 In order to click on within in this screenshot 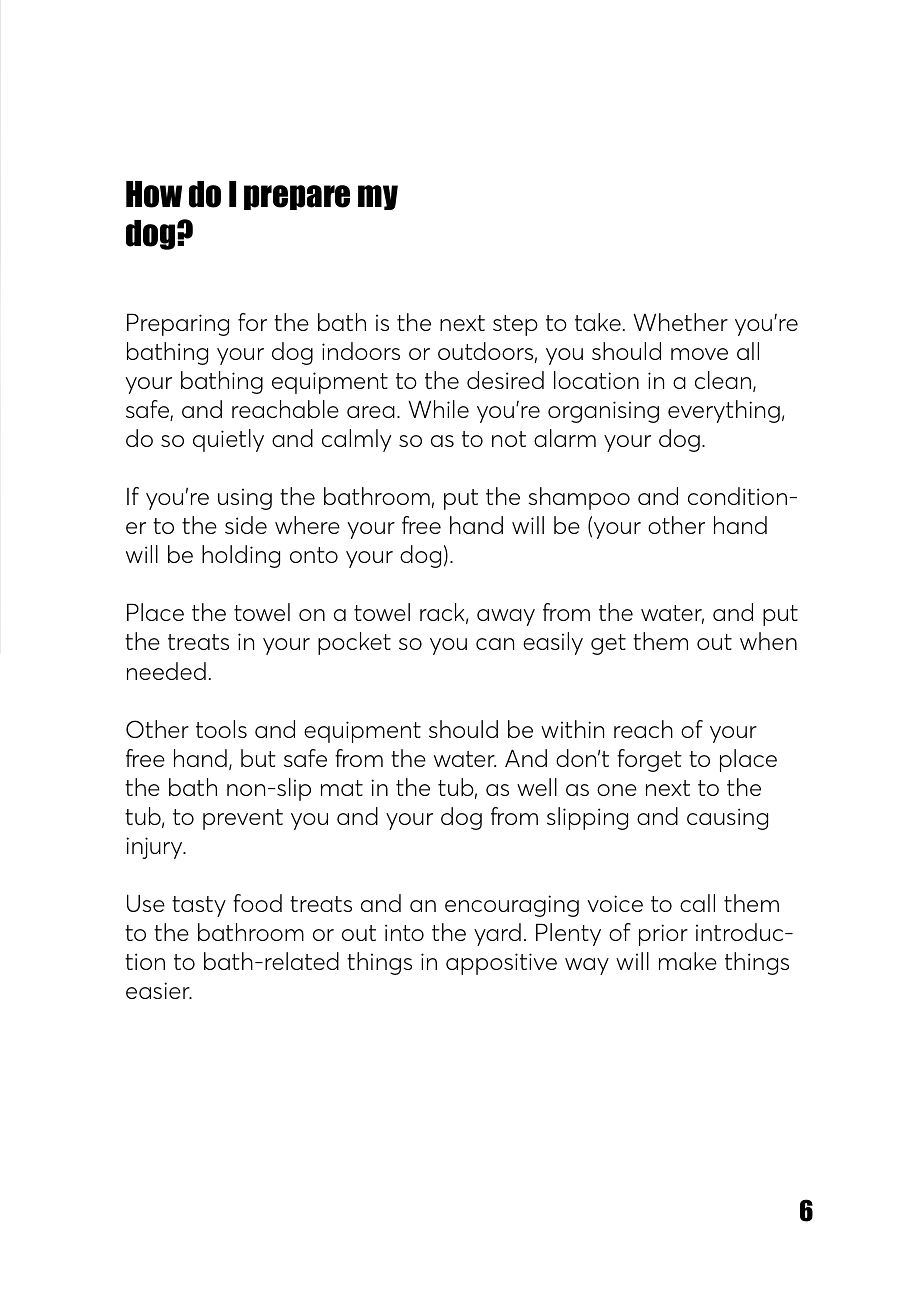, I will do `click(572, 729)`.
